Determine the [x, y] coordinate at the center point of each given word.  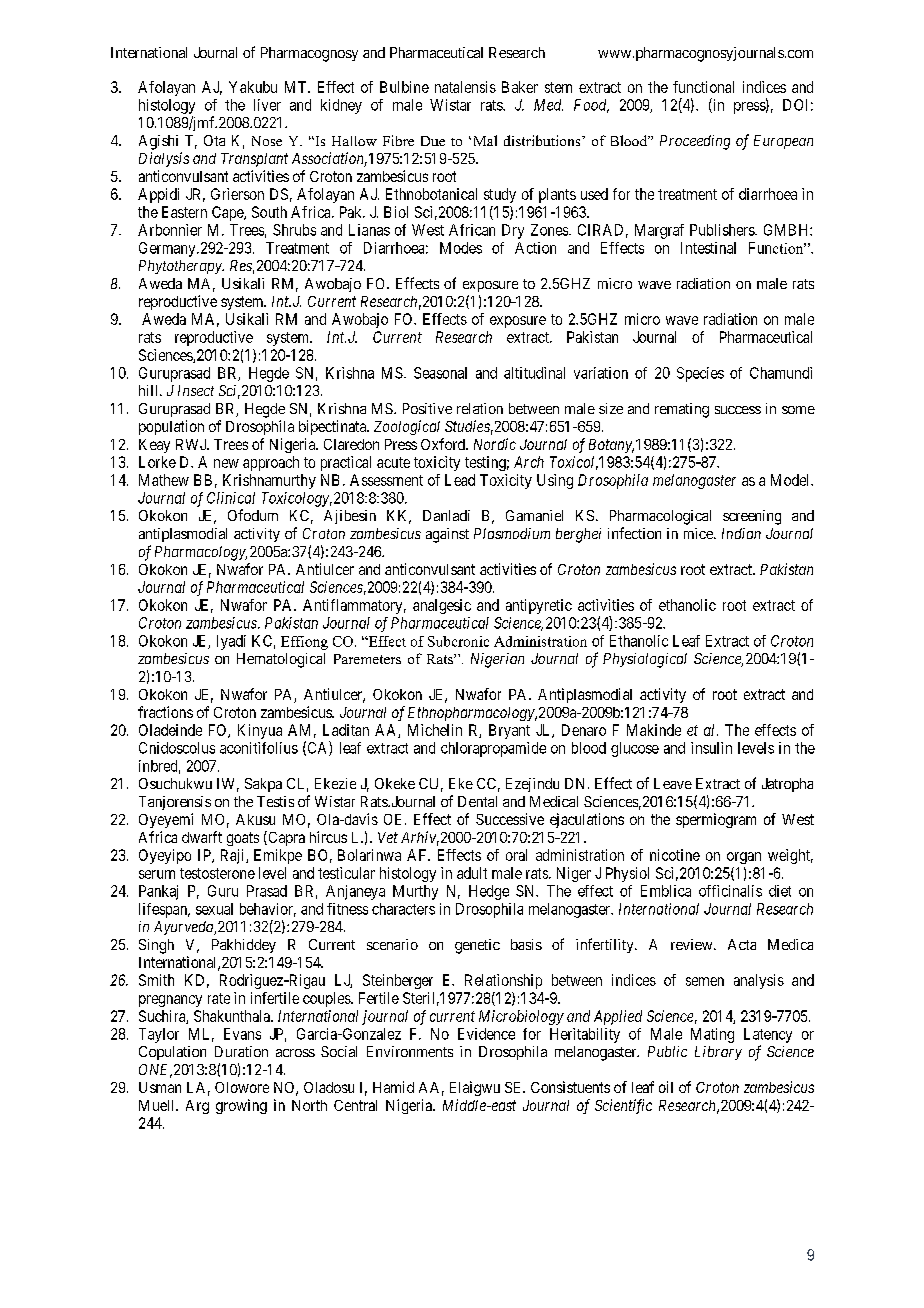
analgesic [442, 606]
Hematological [281, 660]
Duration [241, 1051]
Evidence [486, 1034]
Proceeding [695, 142]
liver [267, 105]
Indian [741, 533]
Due [433, 141]
